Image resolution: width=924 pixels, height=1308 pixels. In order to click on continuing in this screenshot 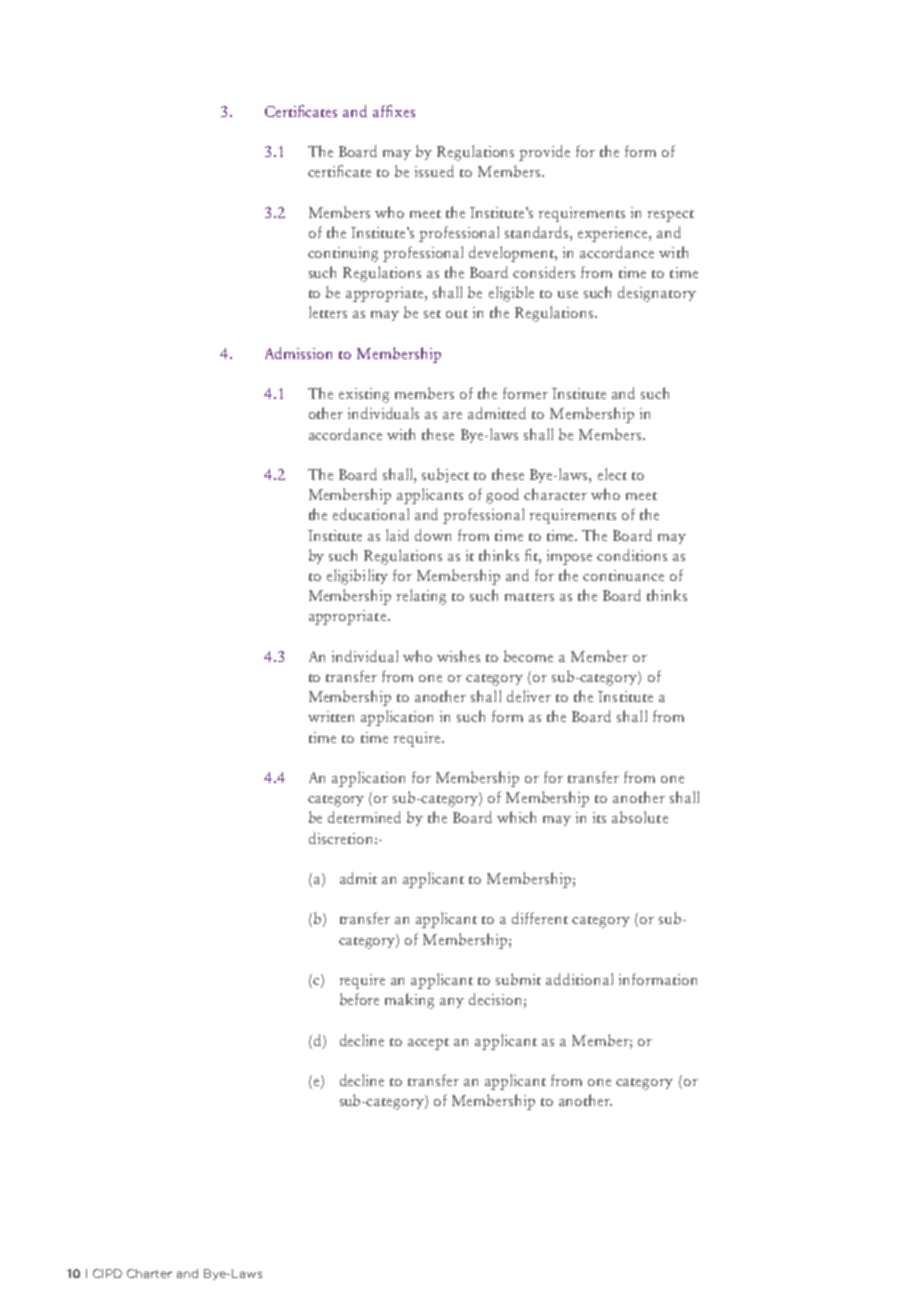, I will do `click(343, 254)`.
